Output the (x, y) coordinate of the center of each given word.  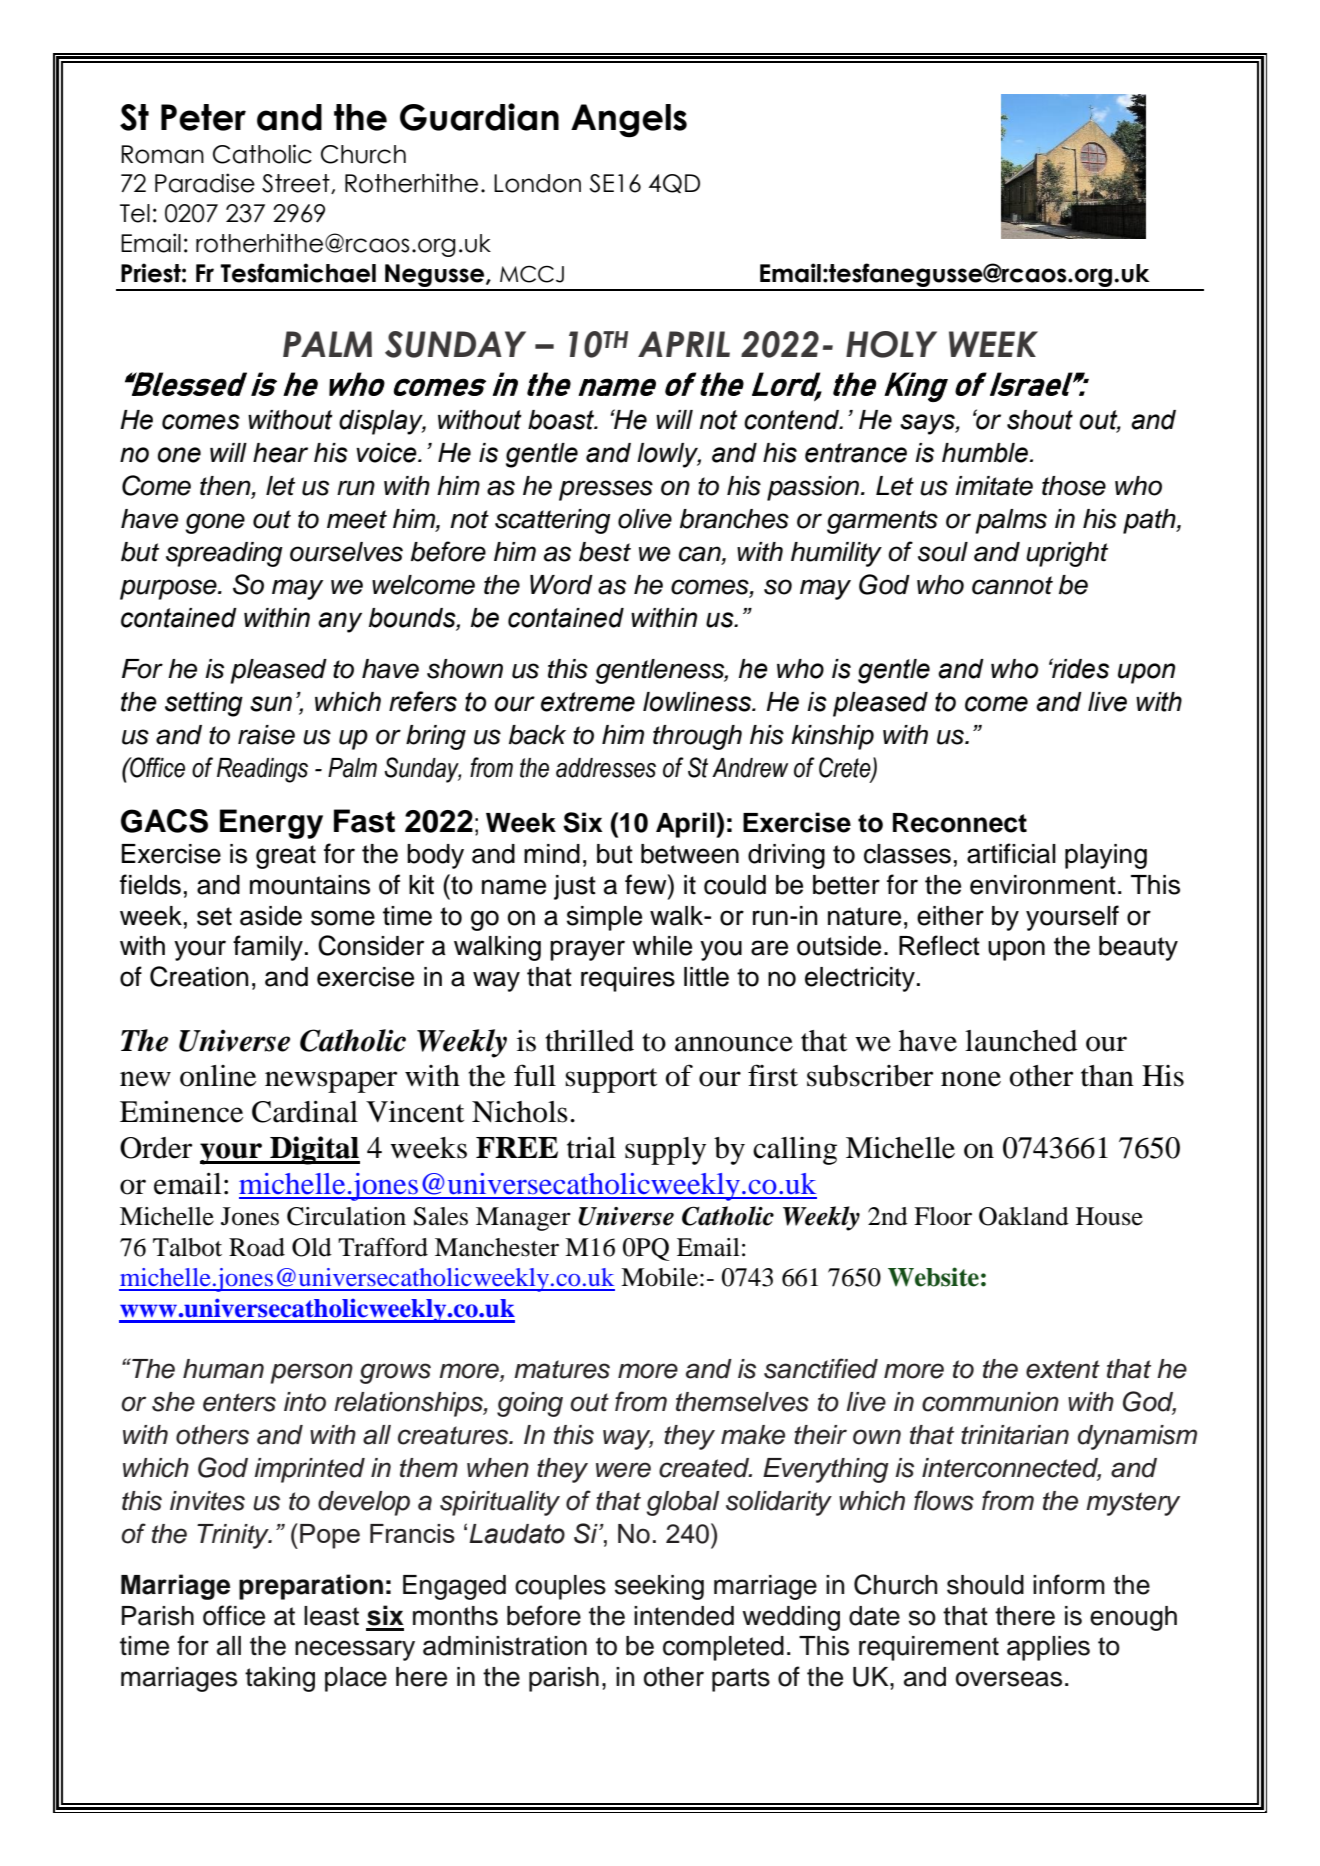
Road (257, 1247)
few (647, 884)
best (605, 552)
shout (1040, 420)
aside (271, 916)
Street (297, 184)
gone (215, 523)
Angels (629, 121)
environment (1043, 885)
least (331, 1616)
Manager (523, 1219)
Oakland (1024, 1216)
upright (1067, 554)
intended (684, 1616)
